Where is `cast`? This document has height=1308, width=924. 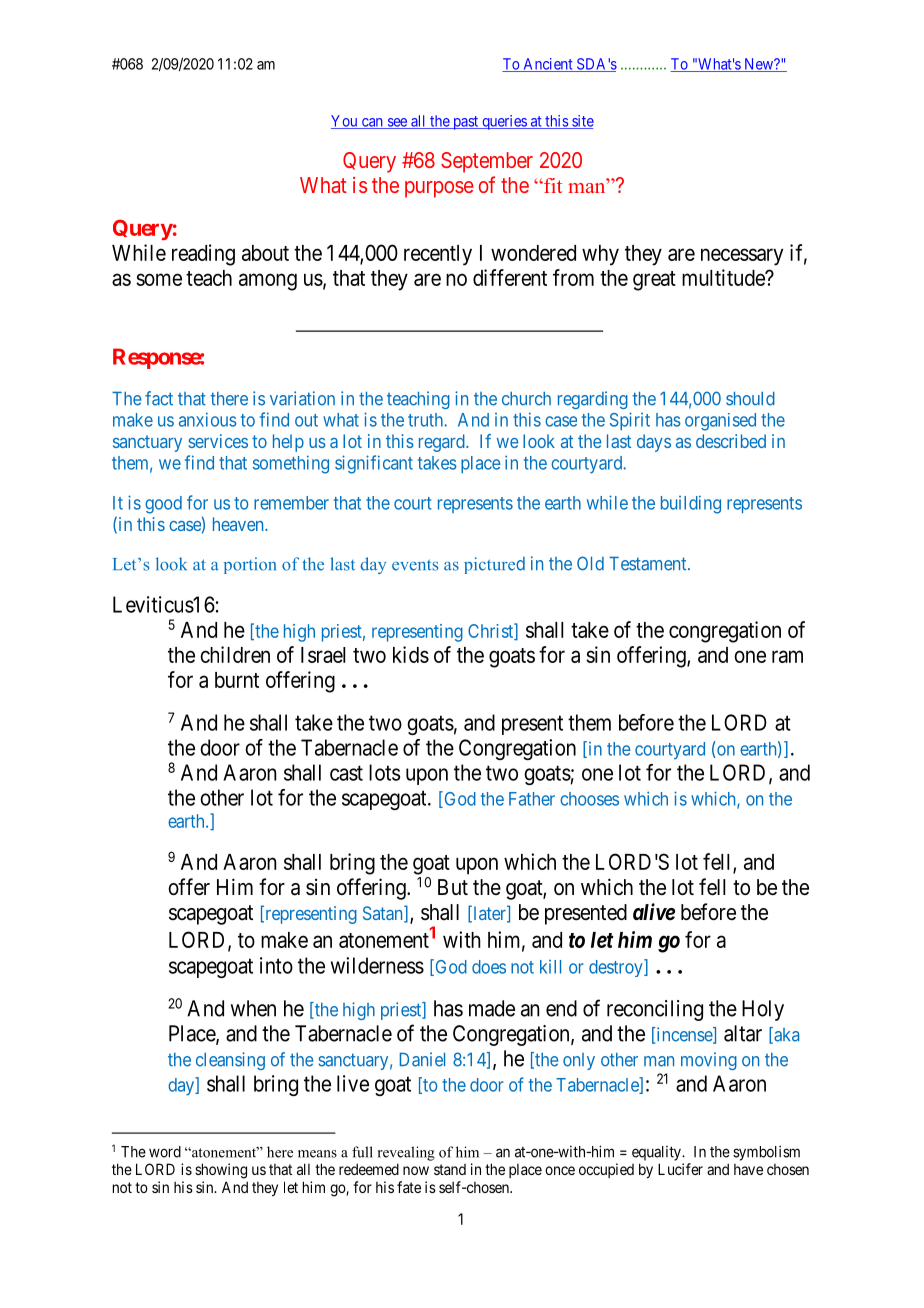 cast is located at coordinates (346, 773).
